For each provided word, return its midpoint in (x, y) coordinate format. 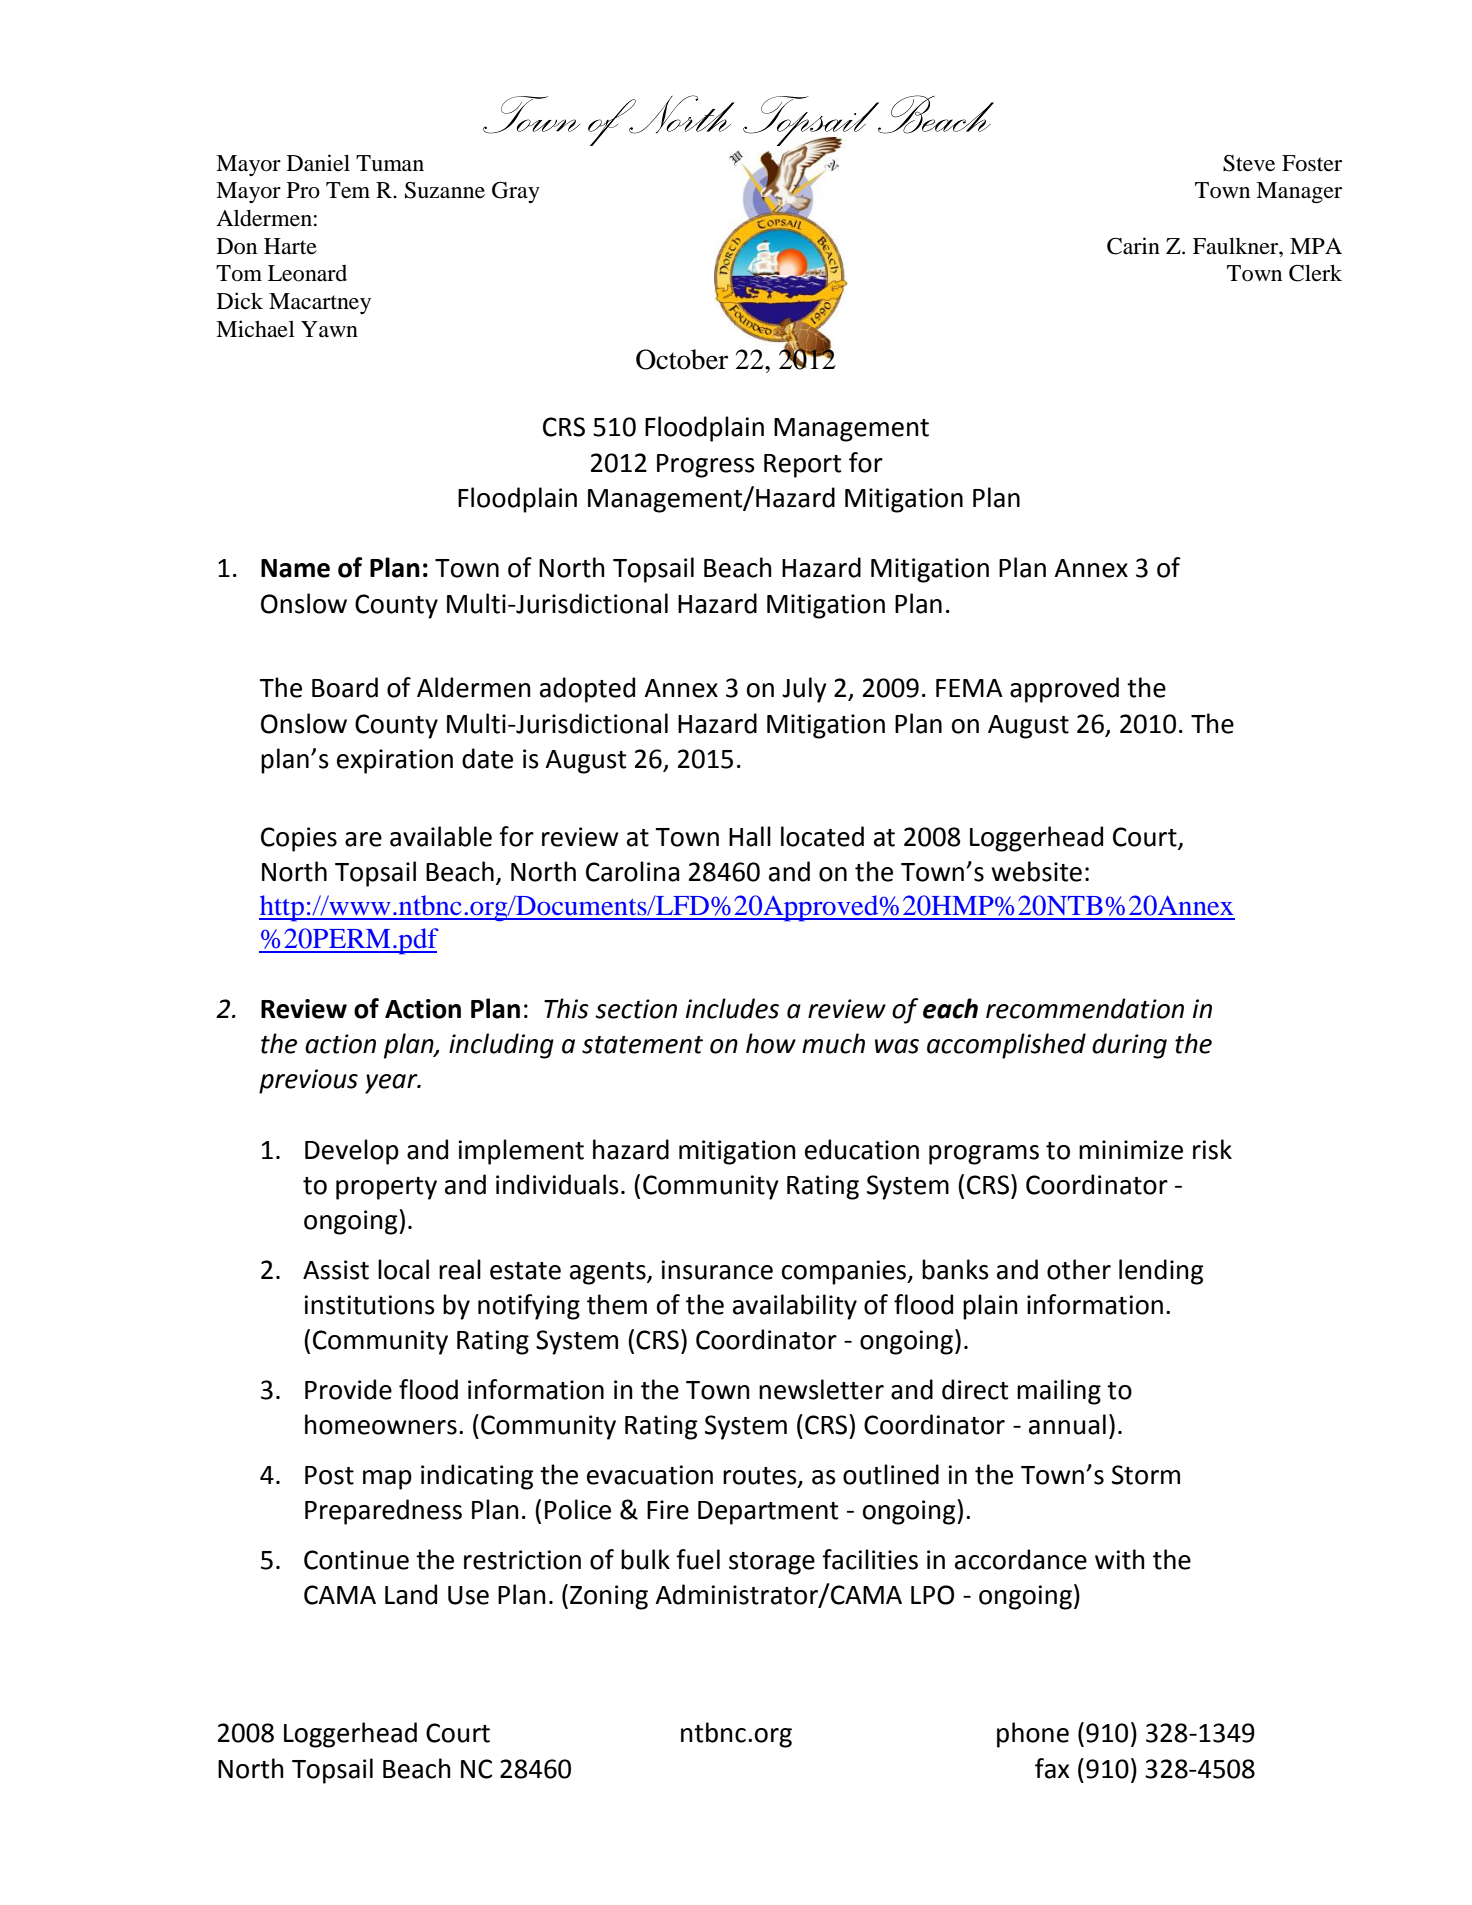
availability (795, 1307)
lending (1161, 1272)
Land (411, 1594)
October (682, 359)
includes (732, 1008)
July (804, 690)
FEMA (969, 688)
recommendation (1085, 1008)
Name (295, 568)
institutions (369, 1305)
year (392, 1084)
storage (772, 1563)
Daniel (318, 163)
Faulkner (1236, 246)
